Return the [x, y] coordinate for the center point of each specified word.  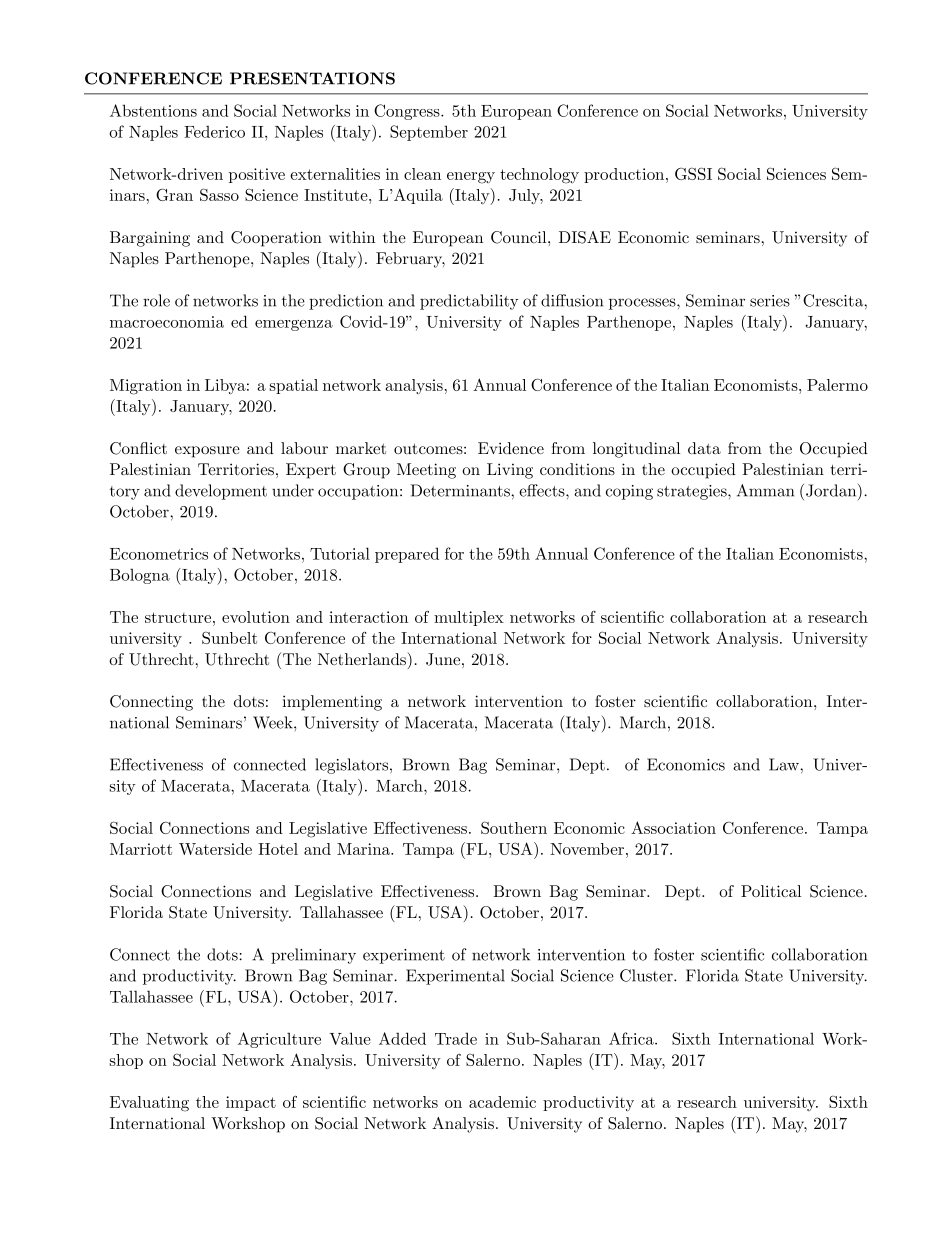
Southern [514, 827]
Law [785, 764]
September [429, 133]
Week [274, 722]
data [704, 448]
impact [251, 1103]
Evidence [511, 448]
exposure [207, 452]
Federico [214, 131]
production [624, 175]
